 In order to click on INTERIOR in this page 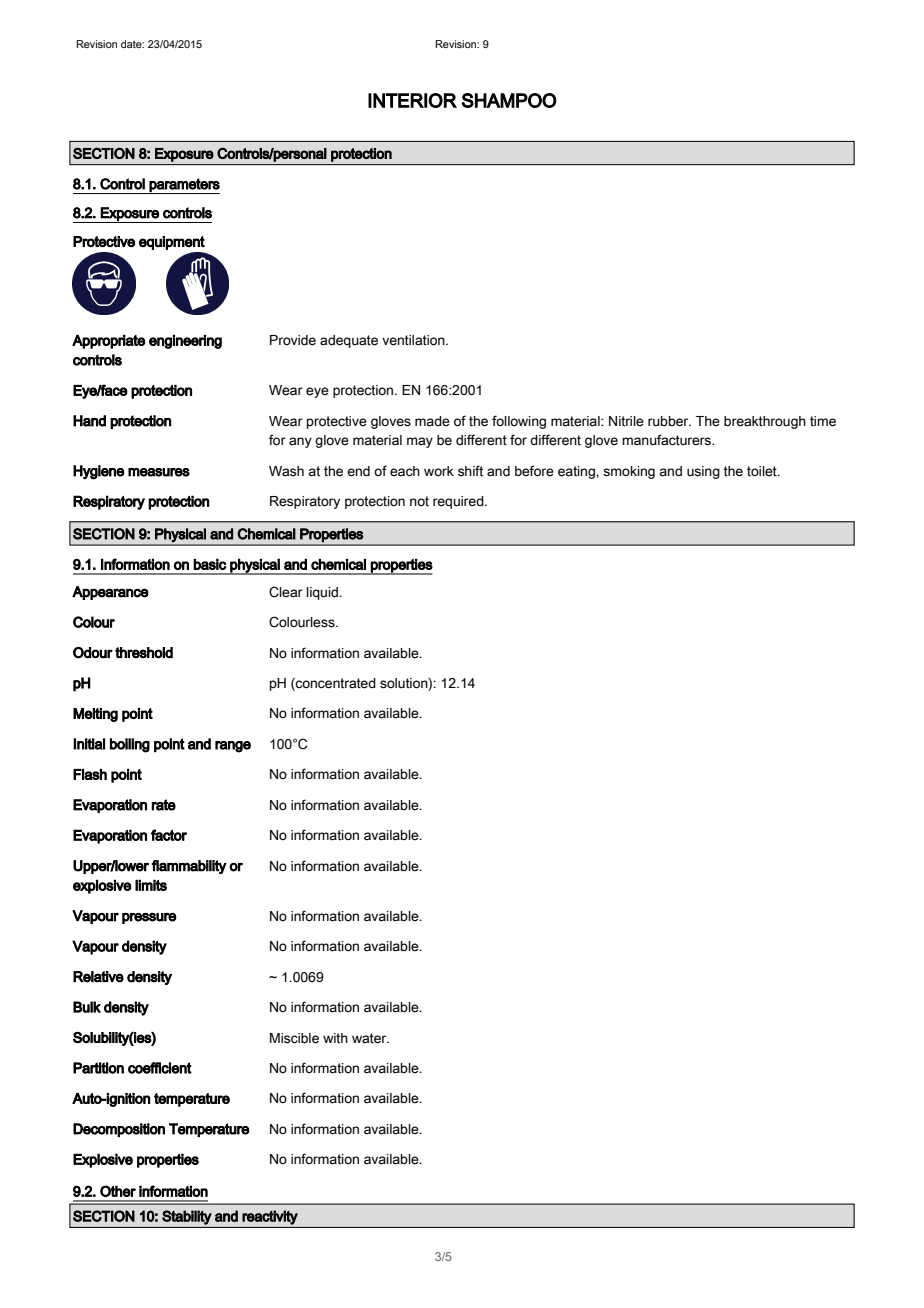, I will do `click(412, 100)`.
